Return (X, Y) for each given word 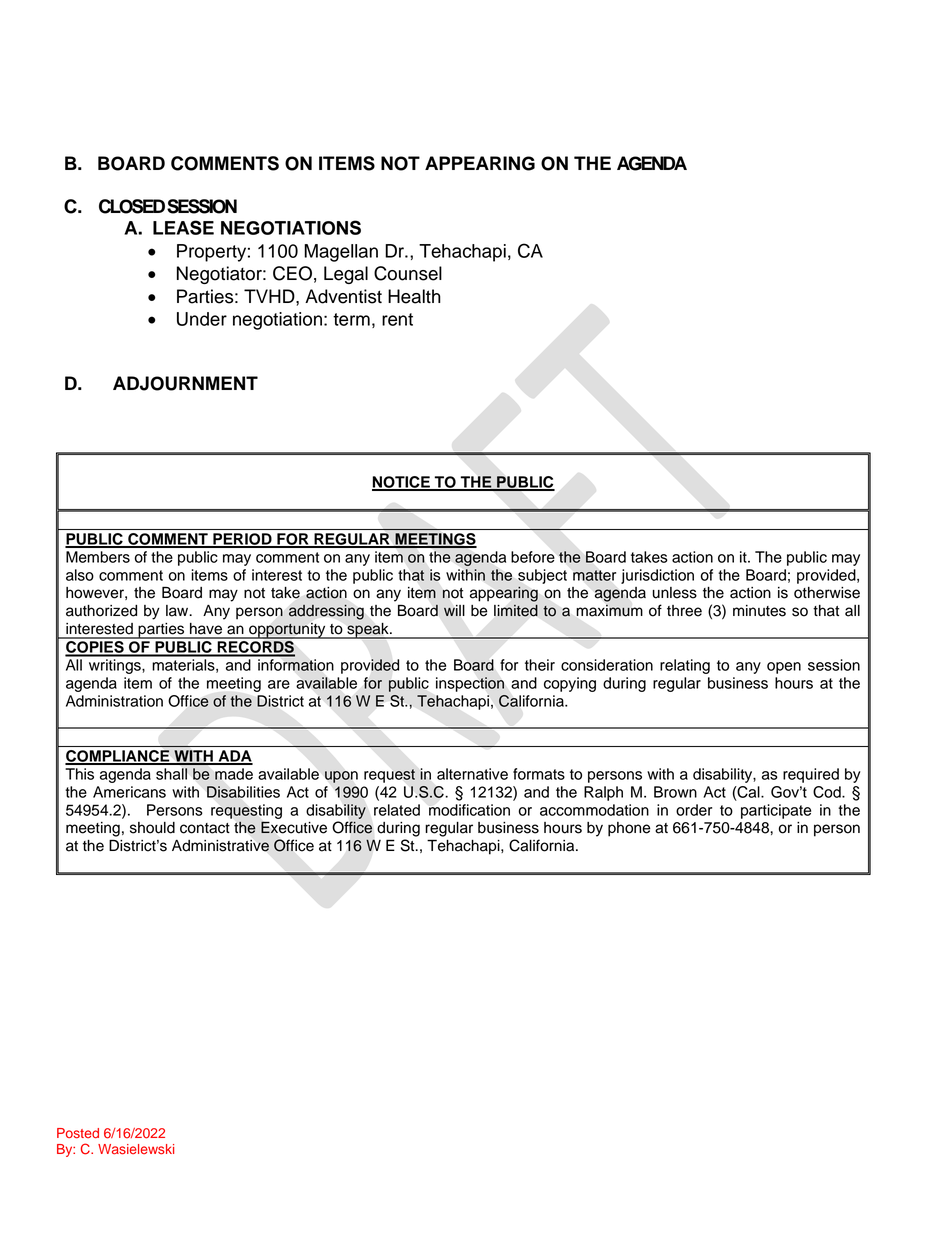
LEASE (183, 227)
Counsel (408, 273)
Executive (294, 827)
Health (414, 296)
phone (629, 829)
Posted (78, 1133)
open (784, 668)
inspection (470, 684)
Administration (114, 701)
